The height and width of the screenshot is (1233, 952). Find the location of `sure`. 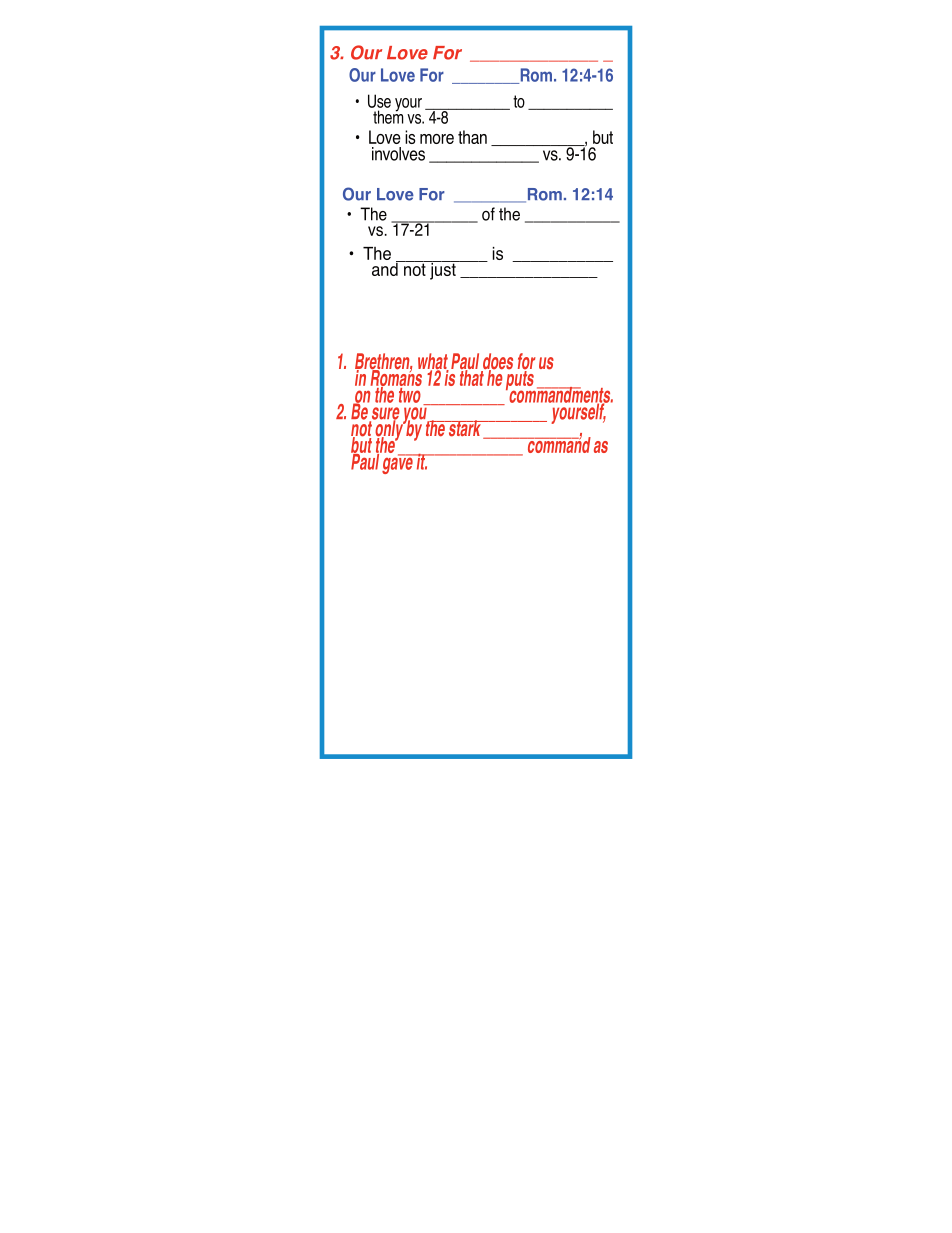

sure is located at coordinates (384, 414).
